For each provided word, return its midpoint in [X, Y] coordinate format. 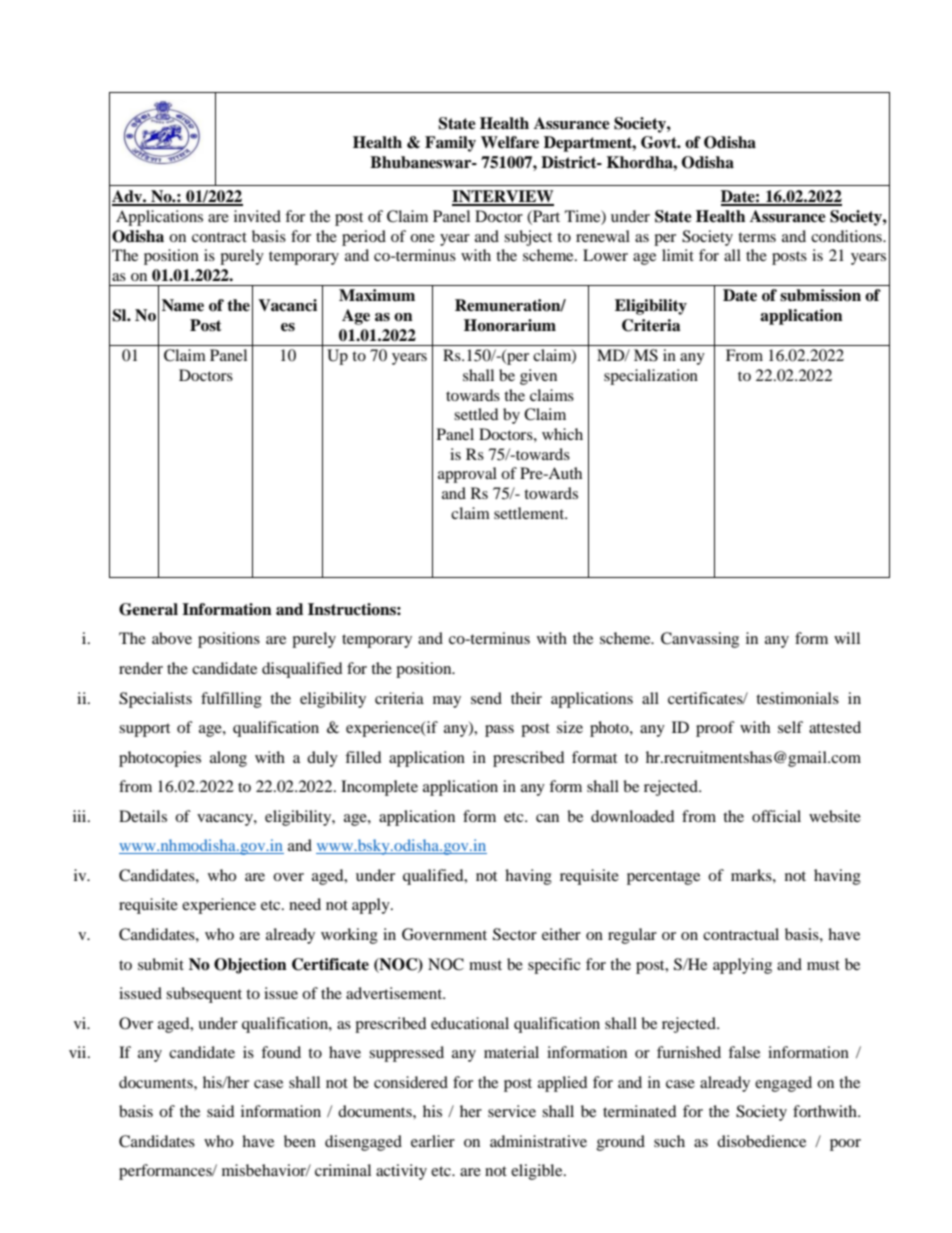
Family [450, 144]
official [776, 816]
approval [467, 475]
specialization [651, 377]
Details [143, 816]
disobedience [761, 1141]
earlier [433, 1141]
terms [757, 237]
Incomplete [379, 788]
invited [257, 216]
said [221, 1111]
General [148, 609]
